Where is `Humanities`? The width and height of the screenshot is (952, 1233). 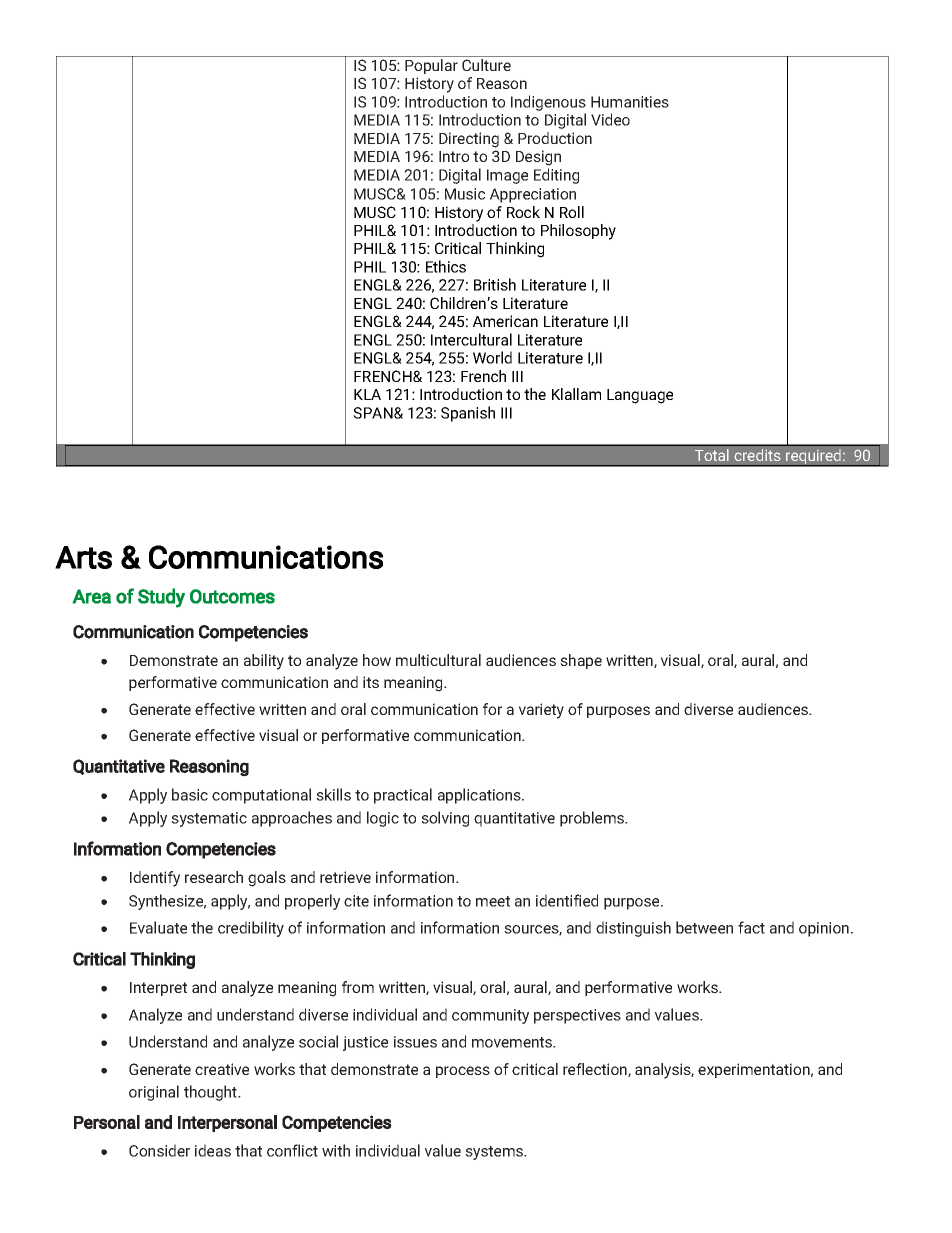
Humanities is located at coordinates (630, 102).
